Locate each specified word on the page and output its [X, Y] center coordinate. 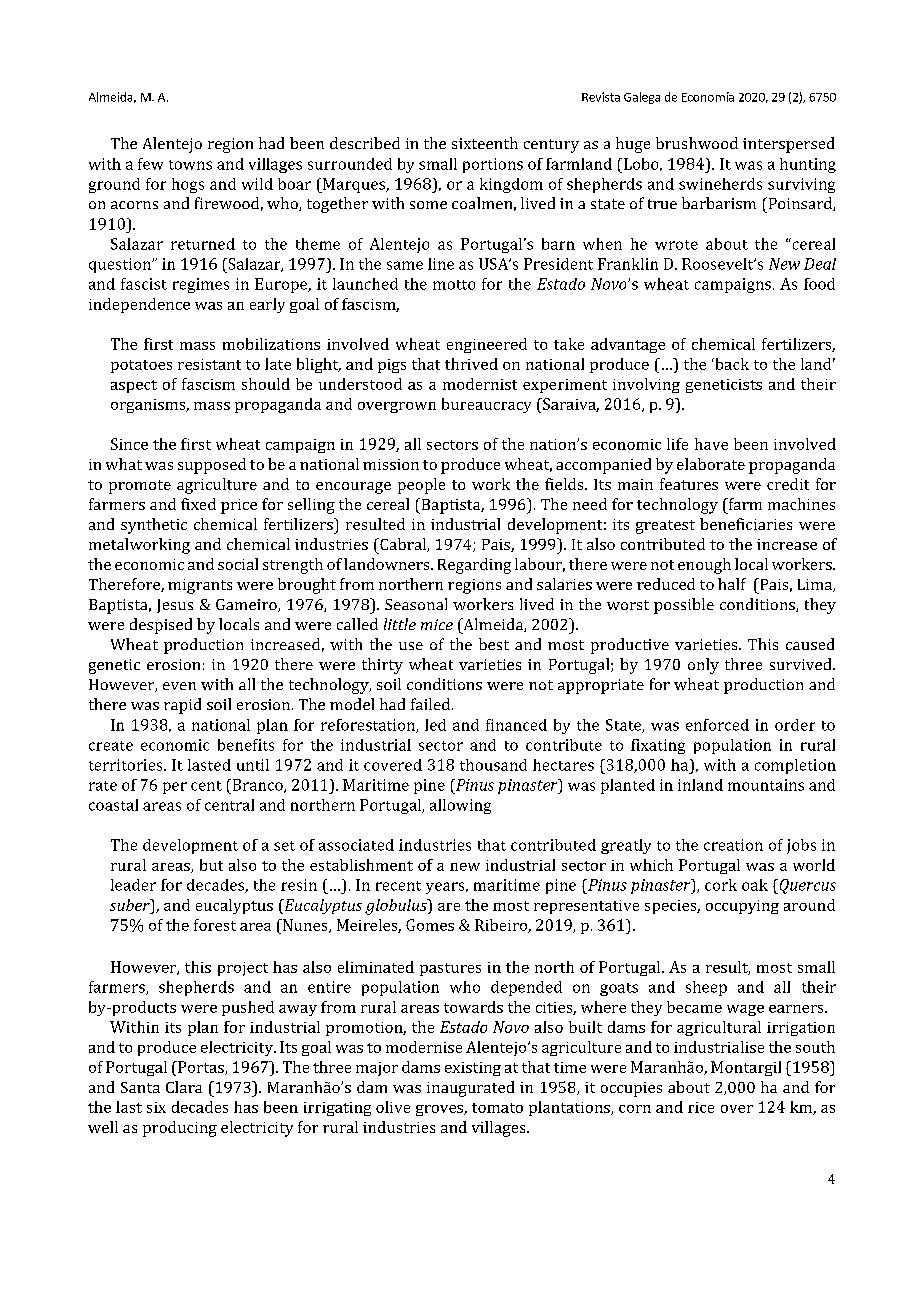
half [732, 584]
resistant [209, 364]
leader [133, 885]
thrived [471, 364]
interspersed [788, 145]
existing [473, 1069]
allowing [460, 806]
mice [437, 624]
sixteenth [485, 143]
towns [190, 165]
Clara [184, 1087]
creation [733, 845]
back [731, 364]
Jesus [175, 606]
